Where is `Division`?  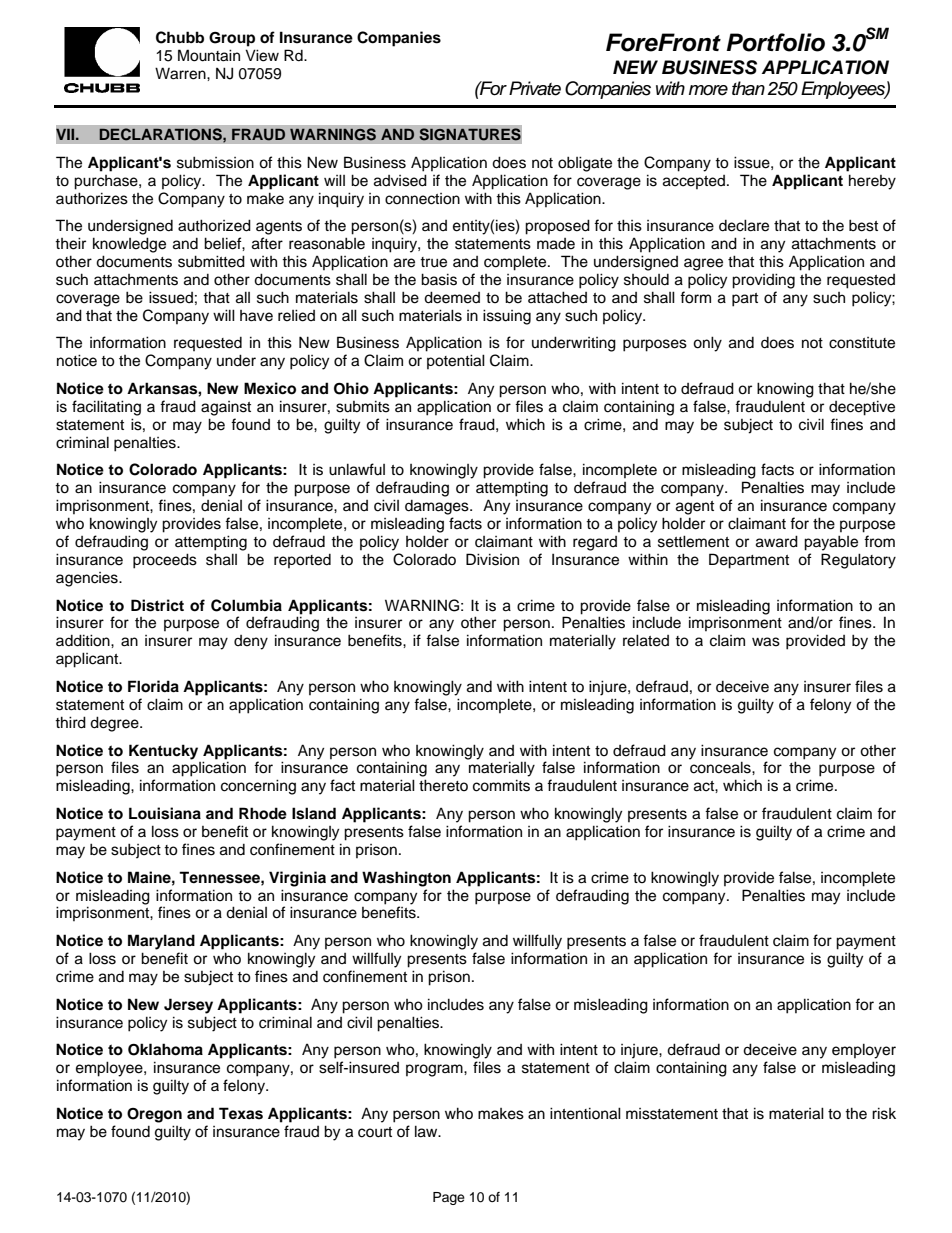
Division is located at coordinates (492, 559).
